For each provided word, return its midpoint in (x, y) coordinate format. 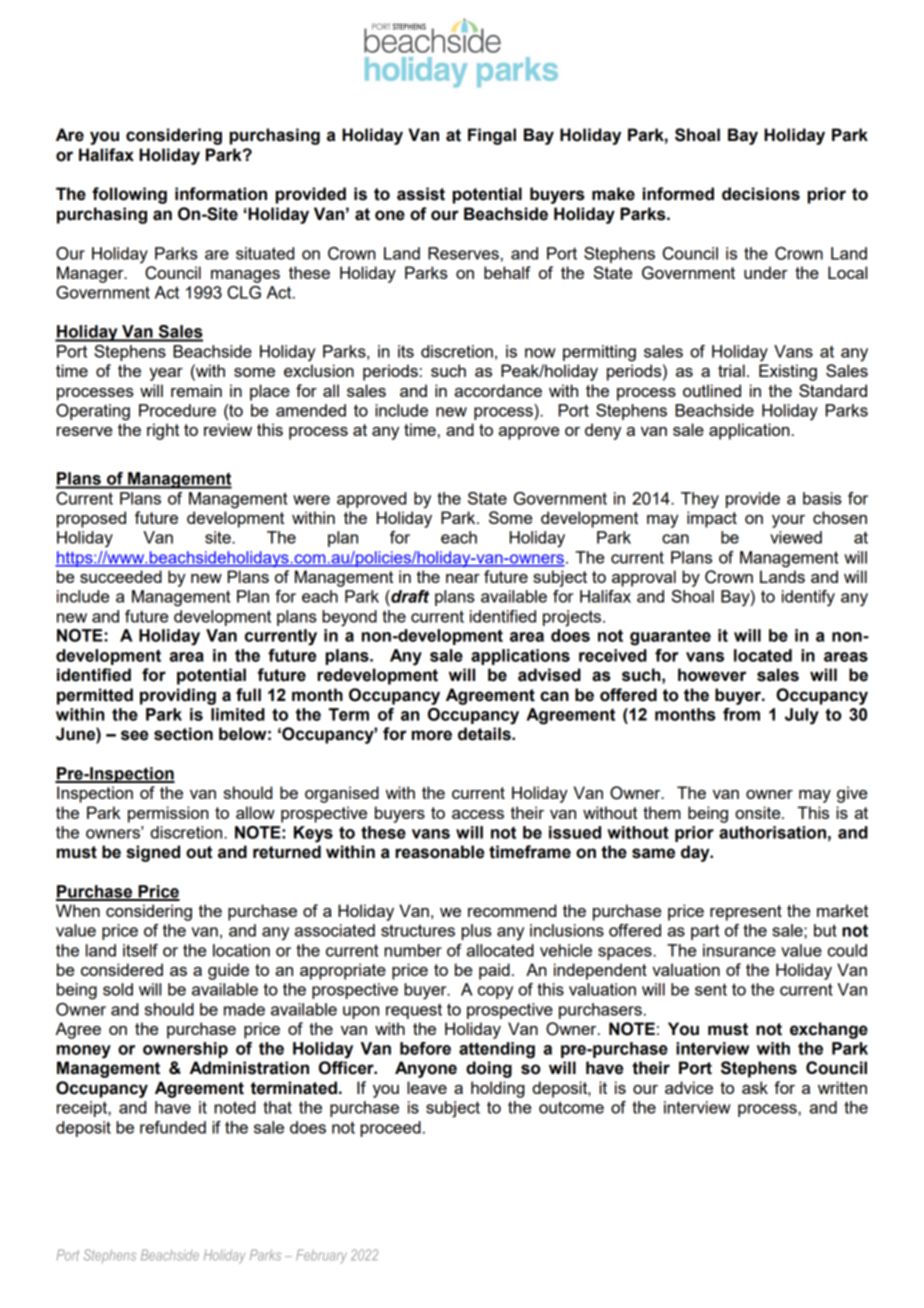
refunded (173, 1127)
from (741, 714)
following (129, 195)
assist (421, 194)
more (432, 735)
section (183, 734)
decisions (761, 194)
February (321, 1256)
